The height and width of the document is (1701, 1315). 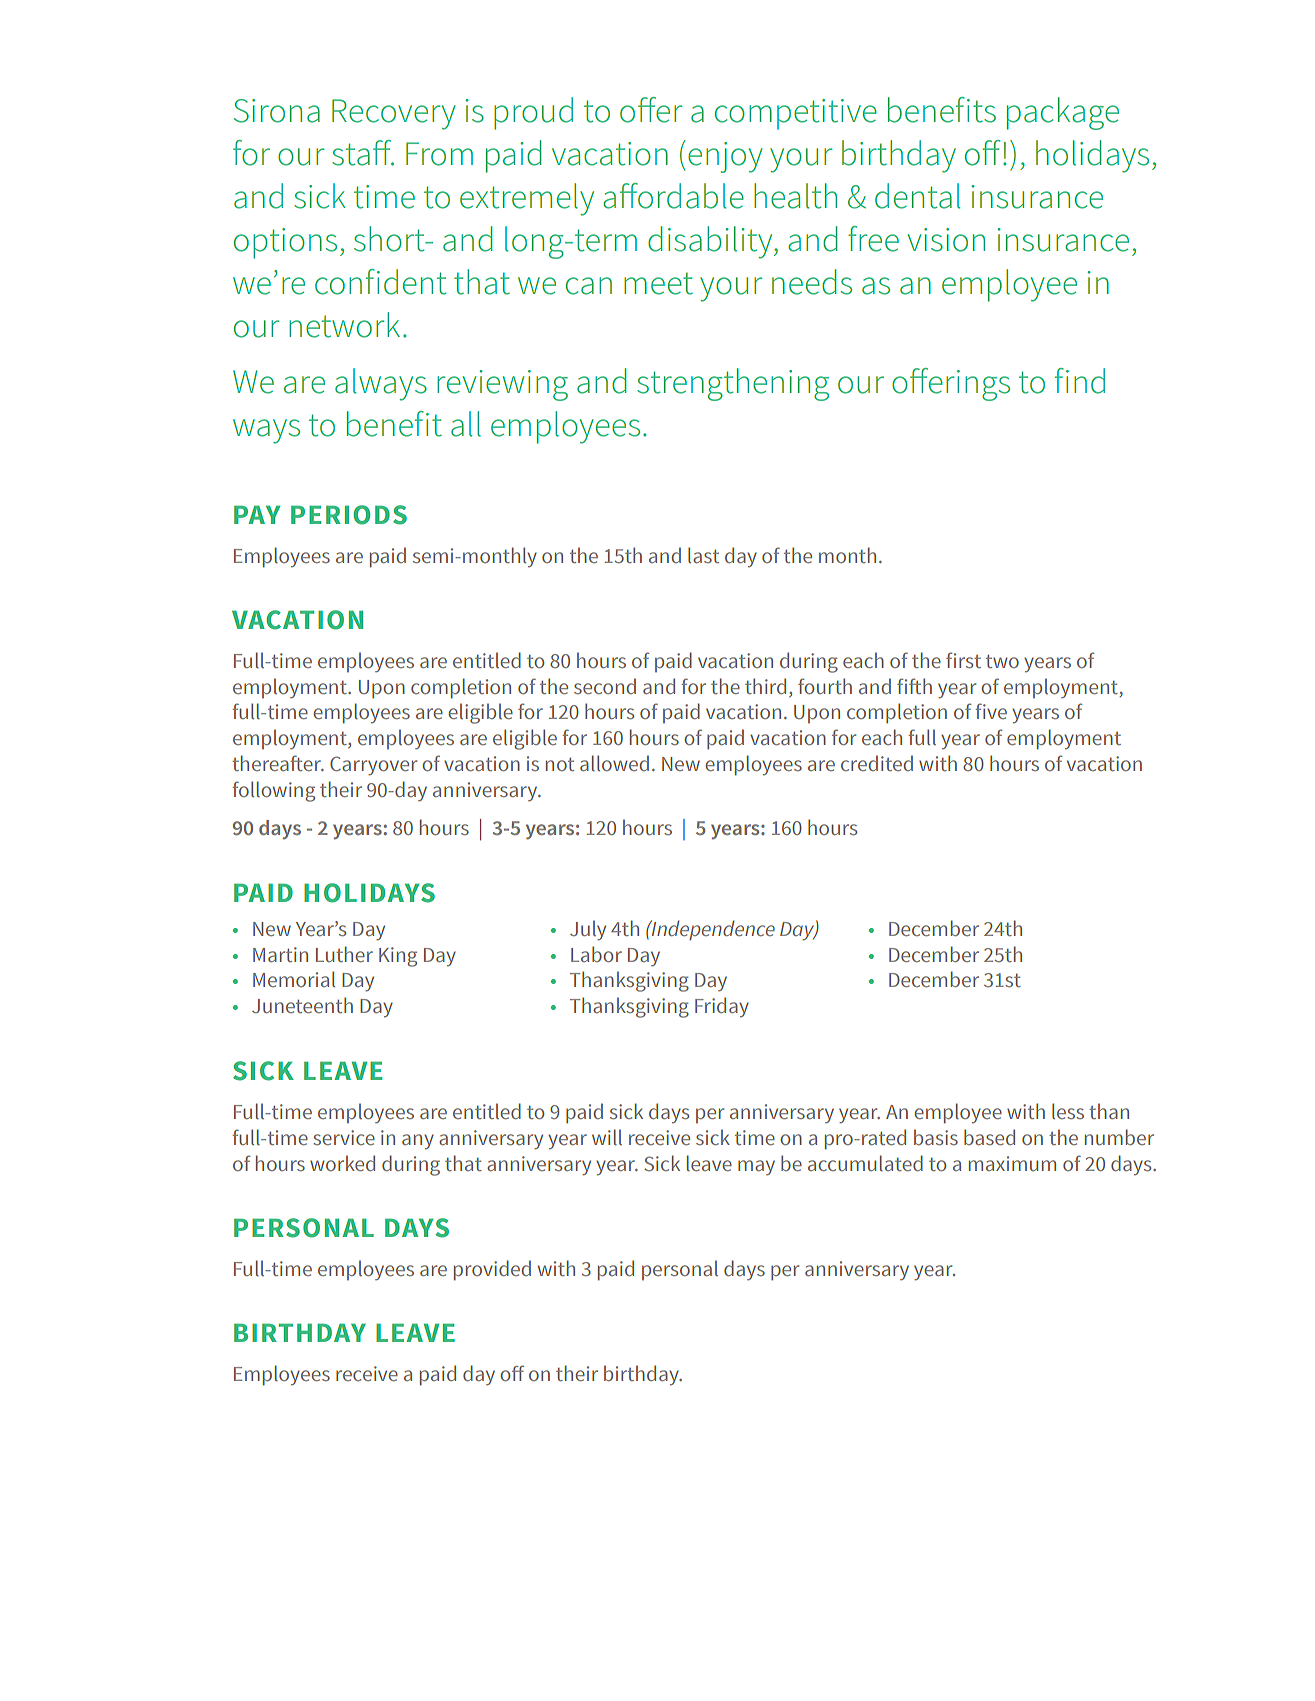 I want to click on maximum, so click(x=1012, y=1163).
